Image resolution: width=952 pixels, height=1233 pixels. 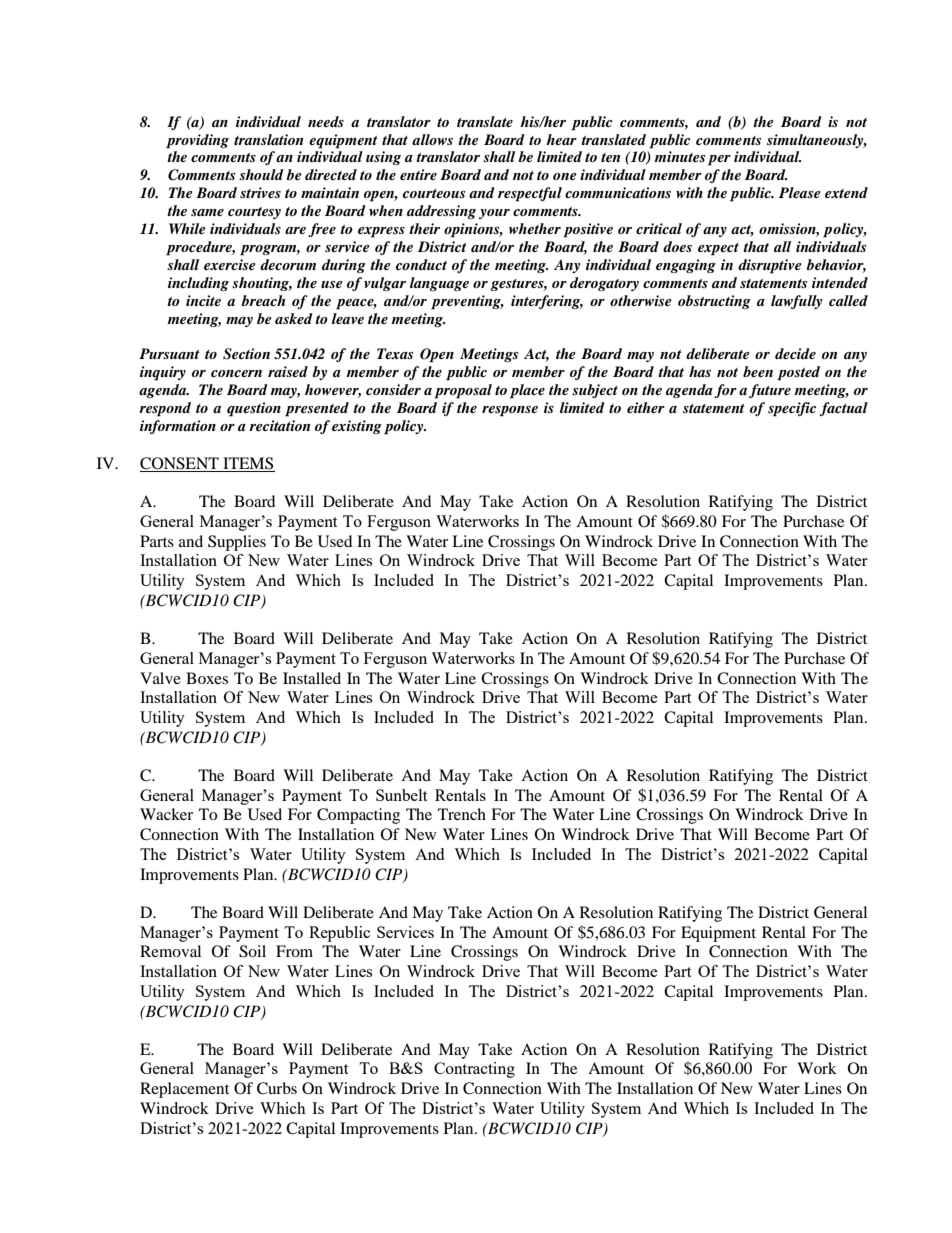 What do you see at coordinates (268, 139) in the screenshot?
I see `translation` at bounding box center [268, 139].
